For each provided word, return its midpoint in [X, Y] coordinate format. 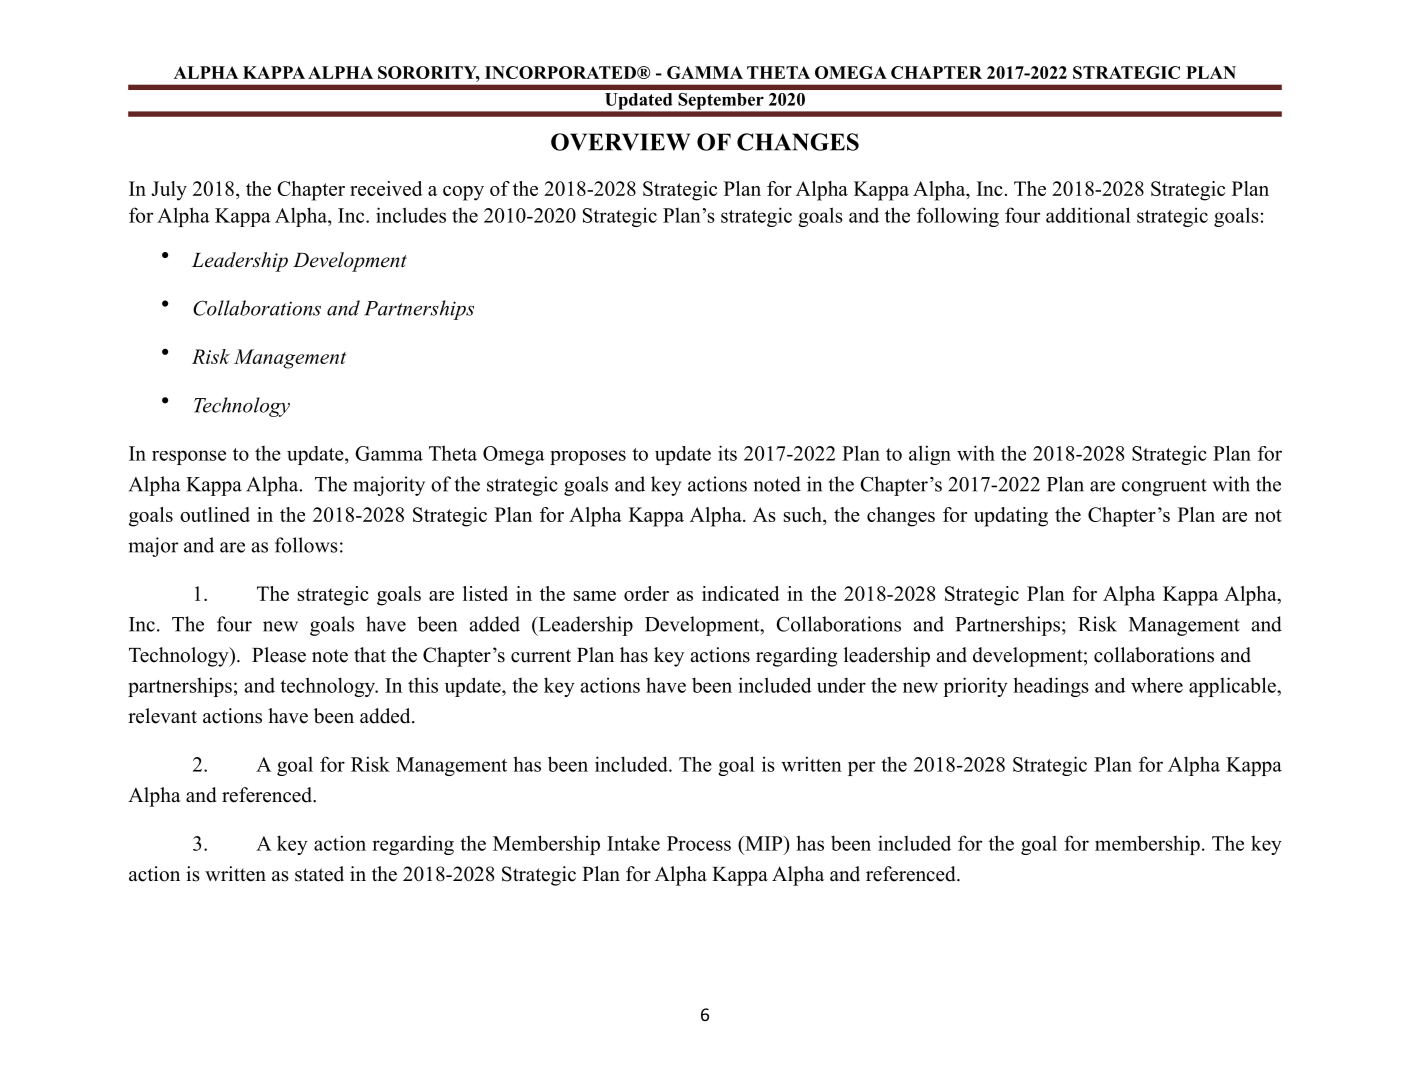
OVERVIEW [620, 142]
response [189, 457]
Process [699, 843]
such [804, 514]
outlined [215, 514]
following [958, 217]
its [727, 453]
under [841, 685]
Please [279, 655]
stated [319, 874]
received [386, 188]
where [1157, 685]
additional [1088, 215]
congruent [1164, 487]
